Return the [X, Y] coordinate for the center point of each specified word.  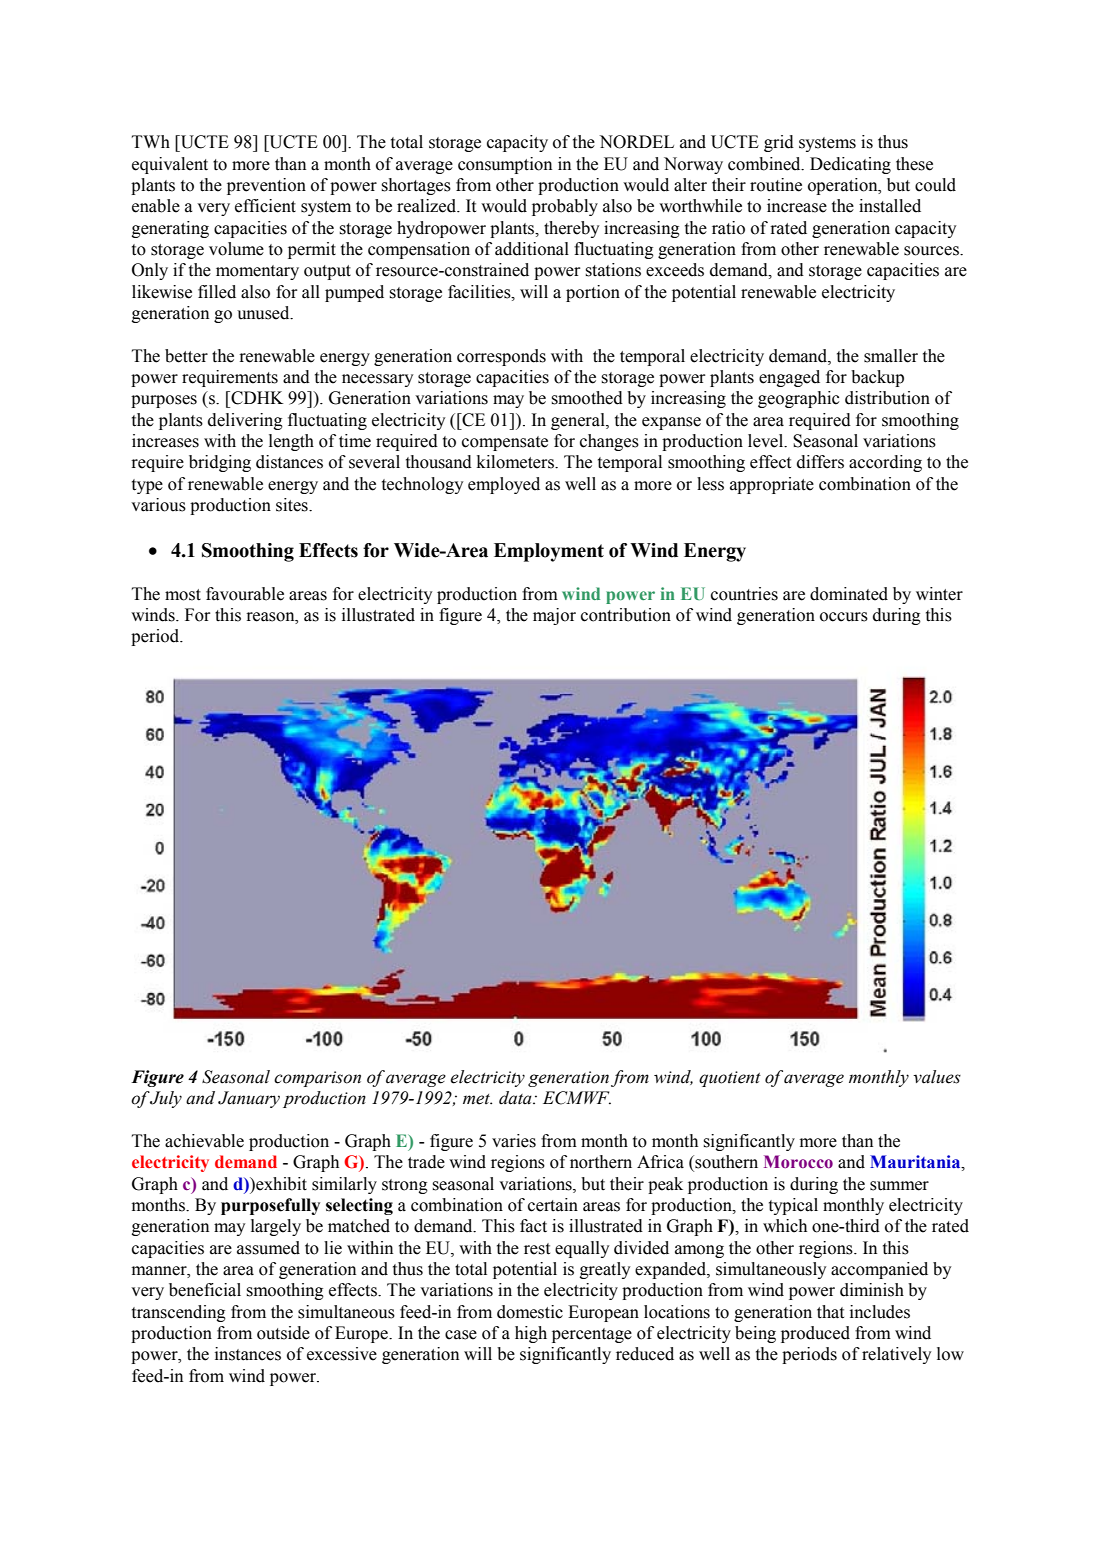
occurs [844, 617]
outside [283, 1333]
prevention [266, 186]
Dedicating [850, 165]
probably [565, 207]
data [516, 1098]
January [249, 1099]
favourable [245, 594]
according [885, 463]
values [937, 1077]
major [554, 616]
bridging [220, 463]
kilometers [516, 462]
